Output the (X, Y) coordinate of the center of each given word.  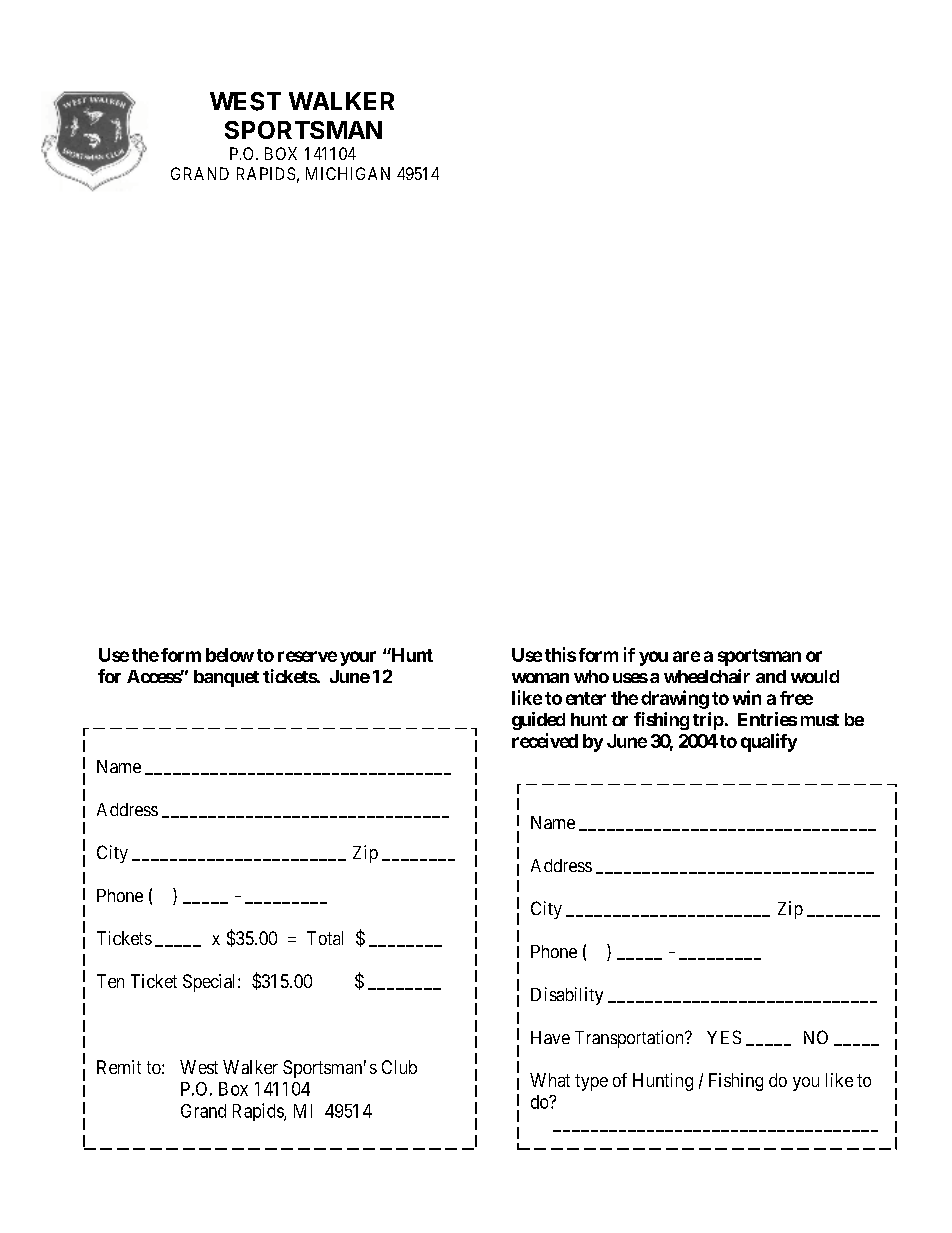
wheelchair (707, 676)
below (230, 655)
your (358, 658)
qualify (769, 742)
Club (399, 1067)
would (815, 676)
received (545, 740)
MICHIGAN (348, 173)
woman (540, 678)
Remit (119, 1067)
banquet (226, 678)
